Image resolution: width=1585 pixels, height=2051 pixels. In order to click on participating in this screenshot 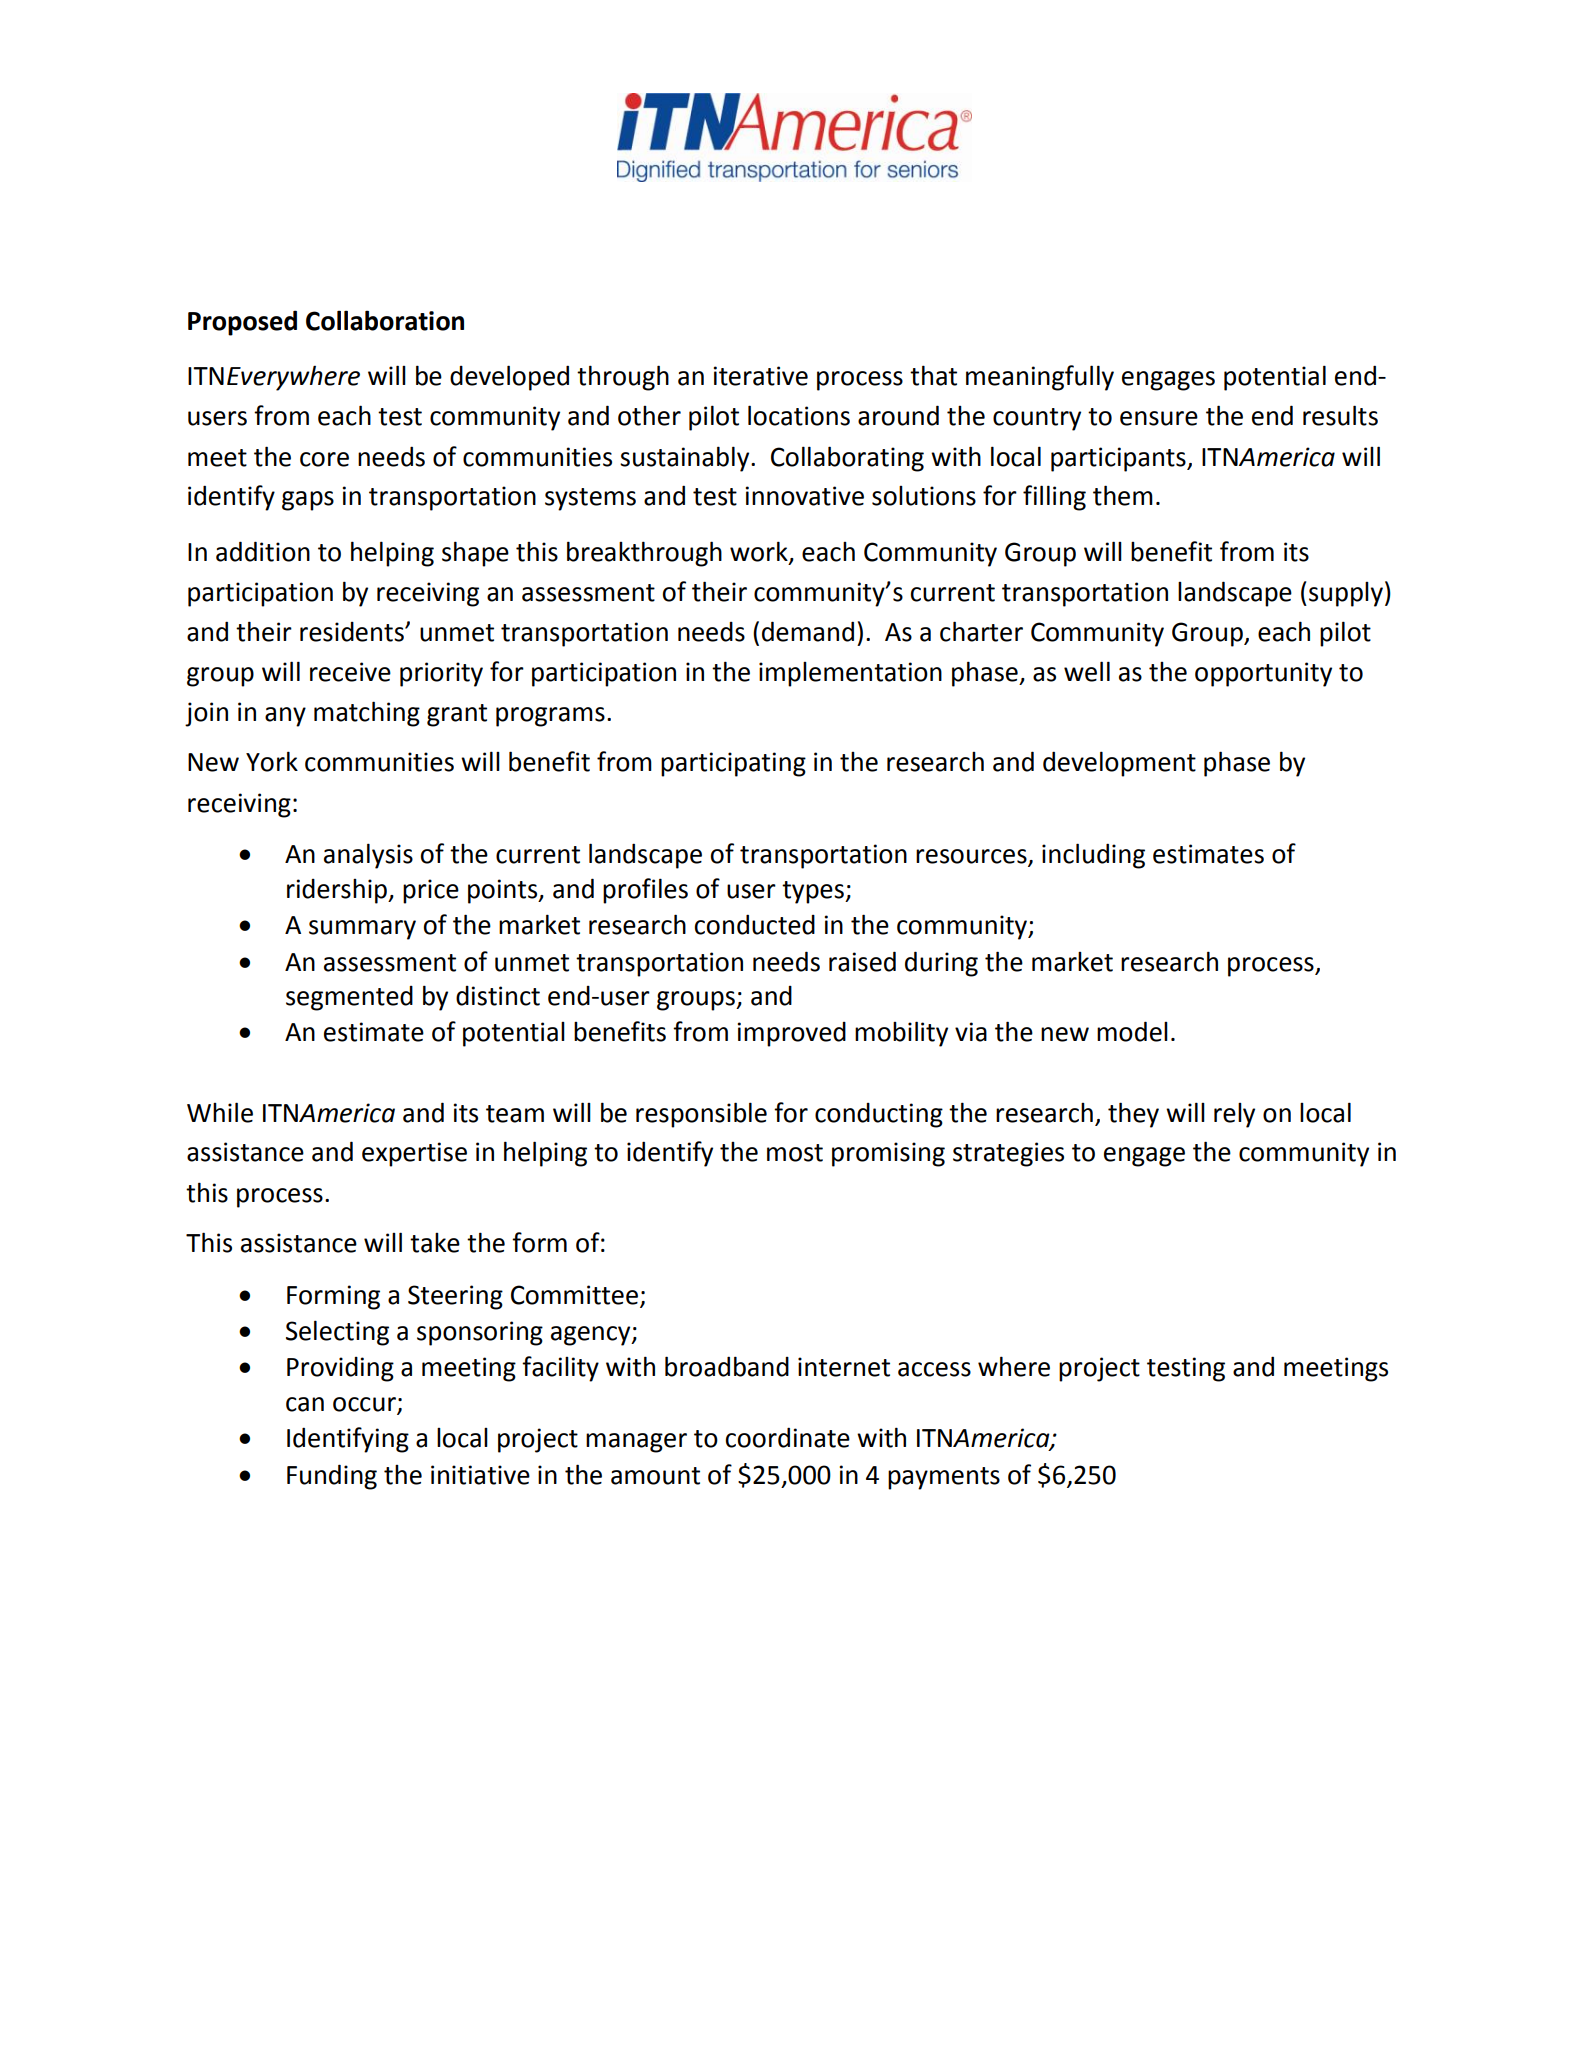, I will do `click(733, 764)`.
